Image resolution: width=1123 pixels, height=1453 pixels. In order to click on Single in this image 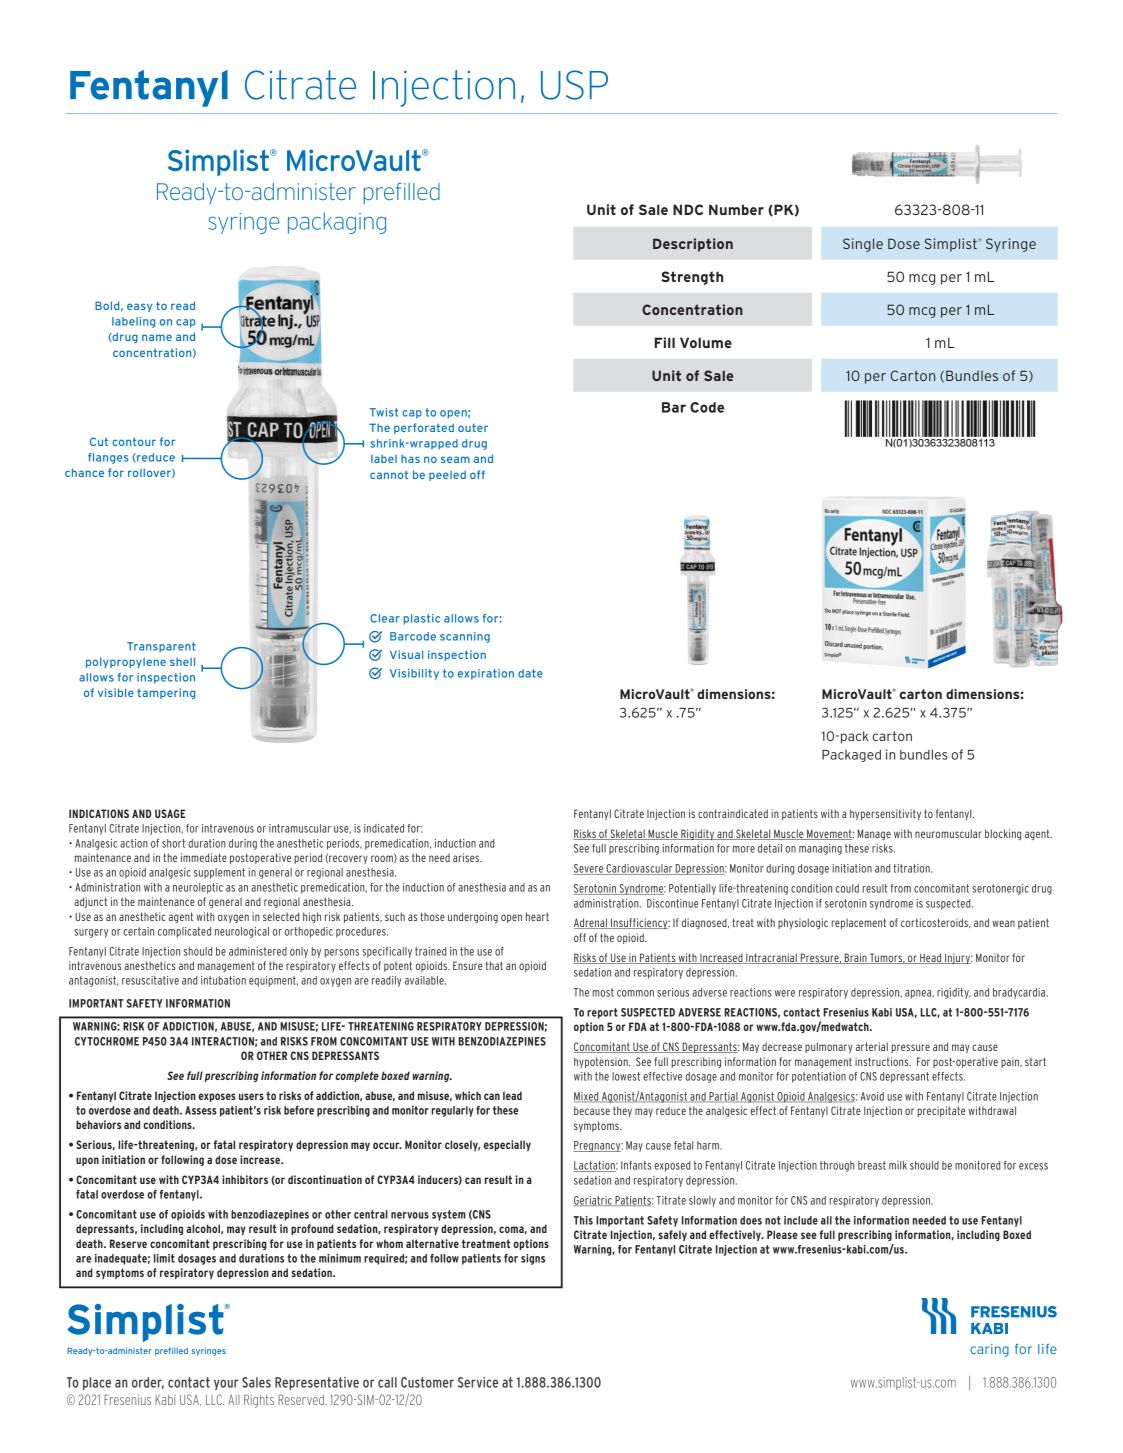, I will do `click(863, 245)`.
